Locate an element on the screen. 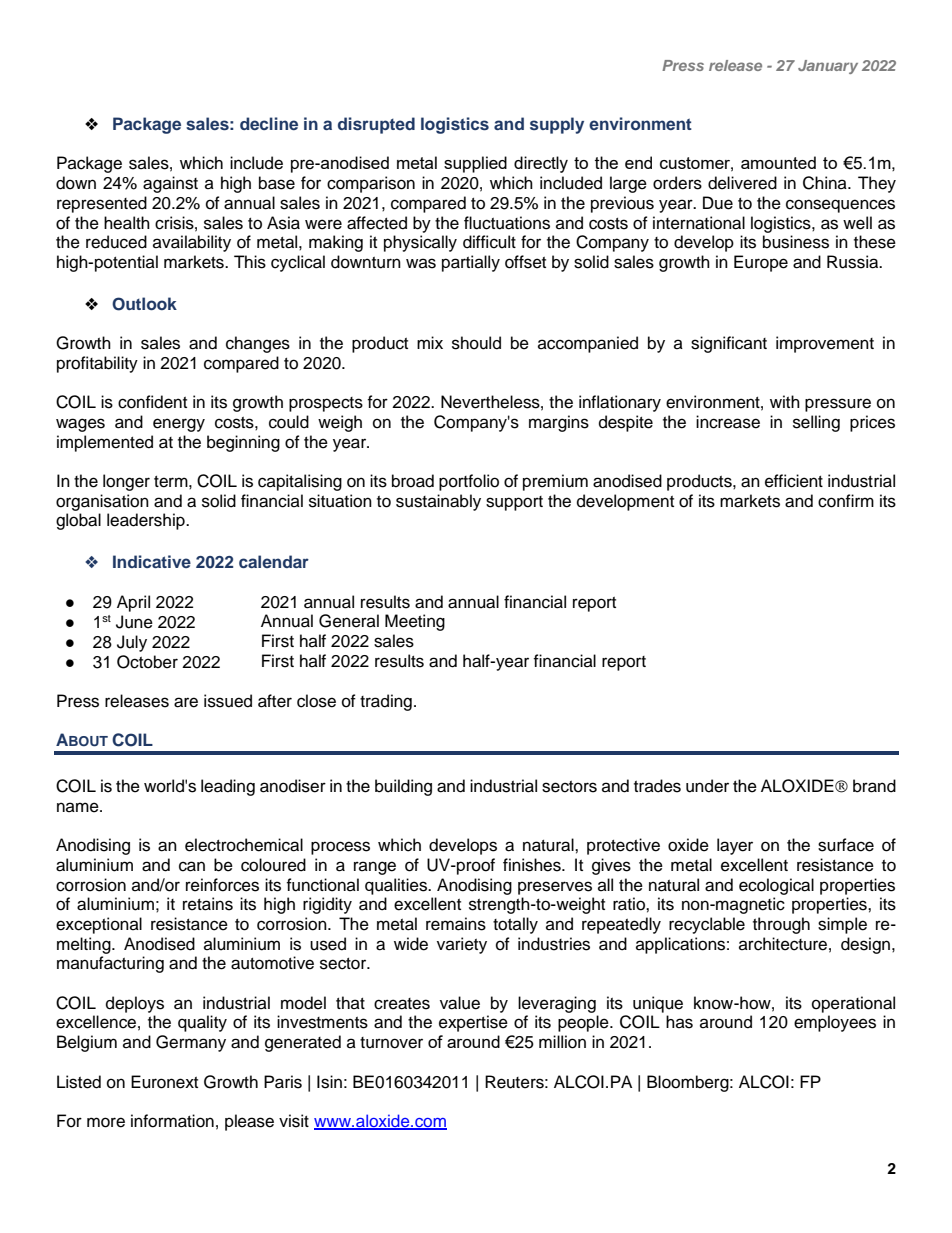 The image size is (952, 1233). portfolio is located at coordinates (469, 482).
